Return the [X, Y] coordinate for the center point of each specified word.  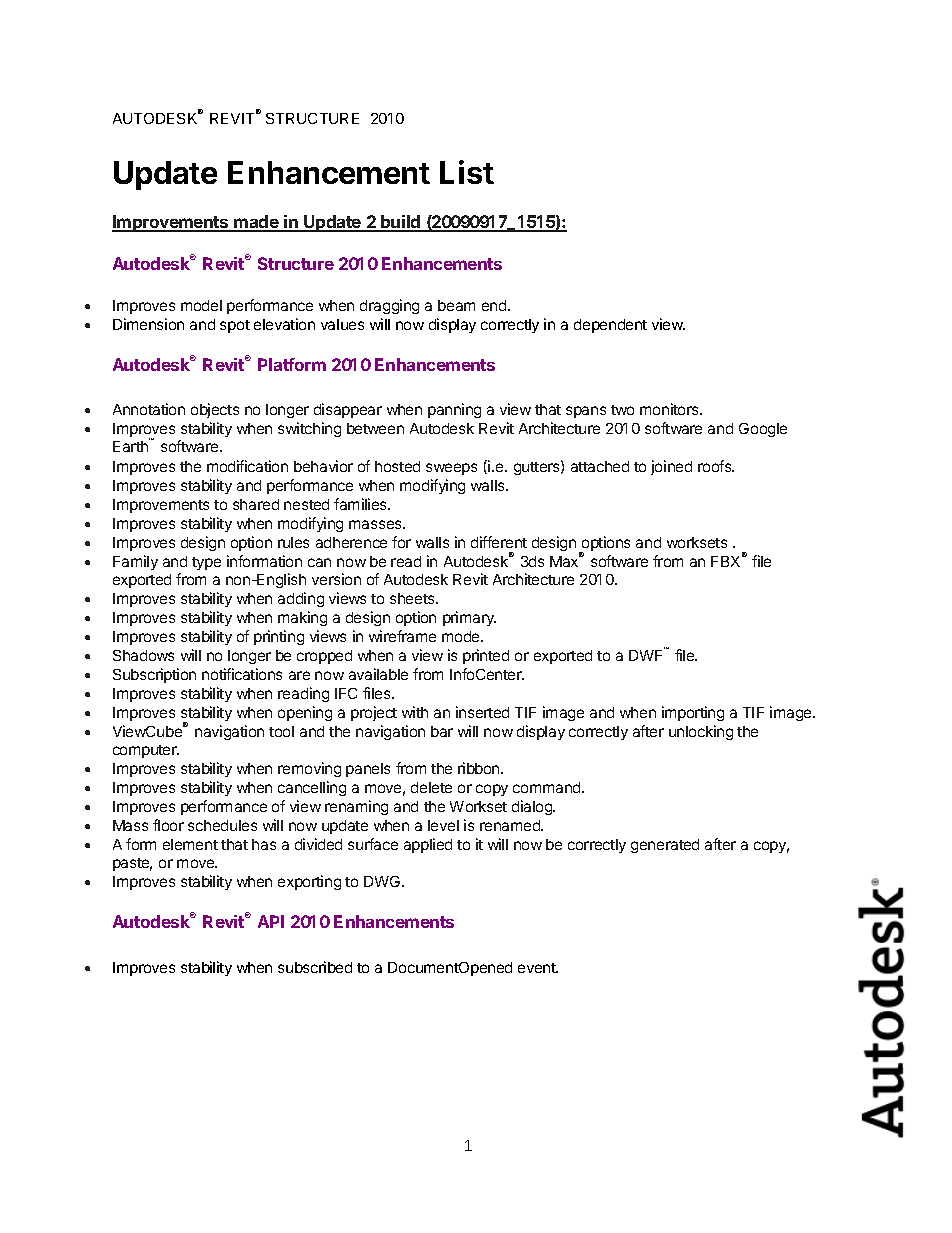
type [206, 563]
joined [671, 467]
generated [665, 846]
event [538, 968]
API [271, 921]
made [257, 223]
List [467, 172]
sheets [413, 598]
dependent [610, 326]
